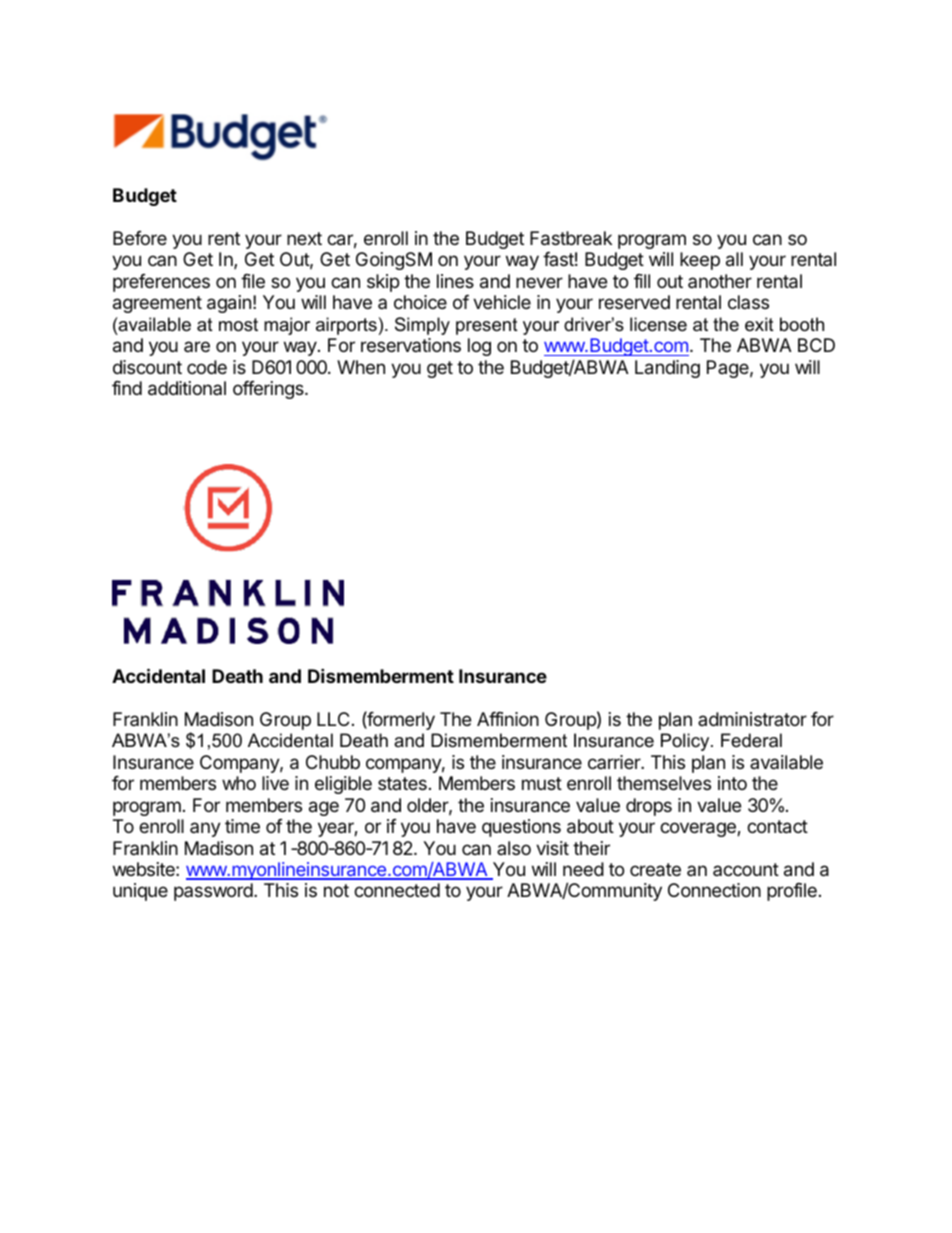 This screenshot has width=952, height=1233. I want to click on log, so click(479, 347).
